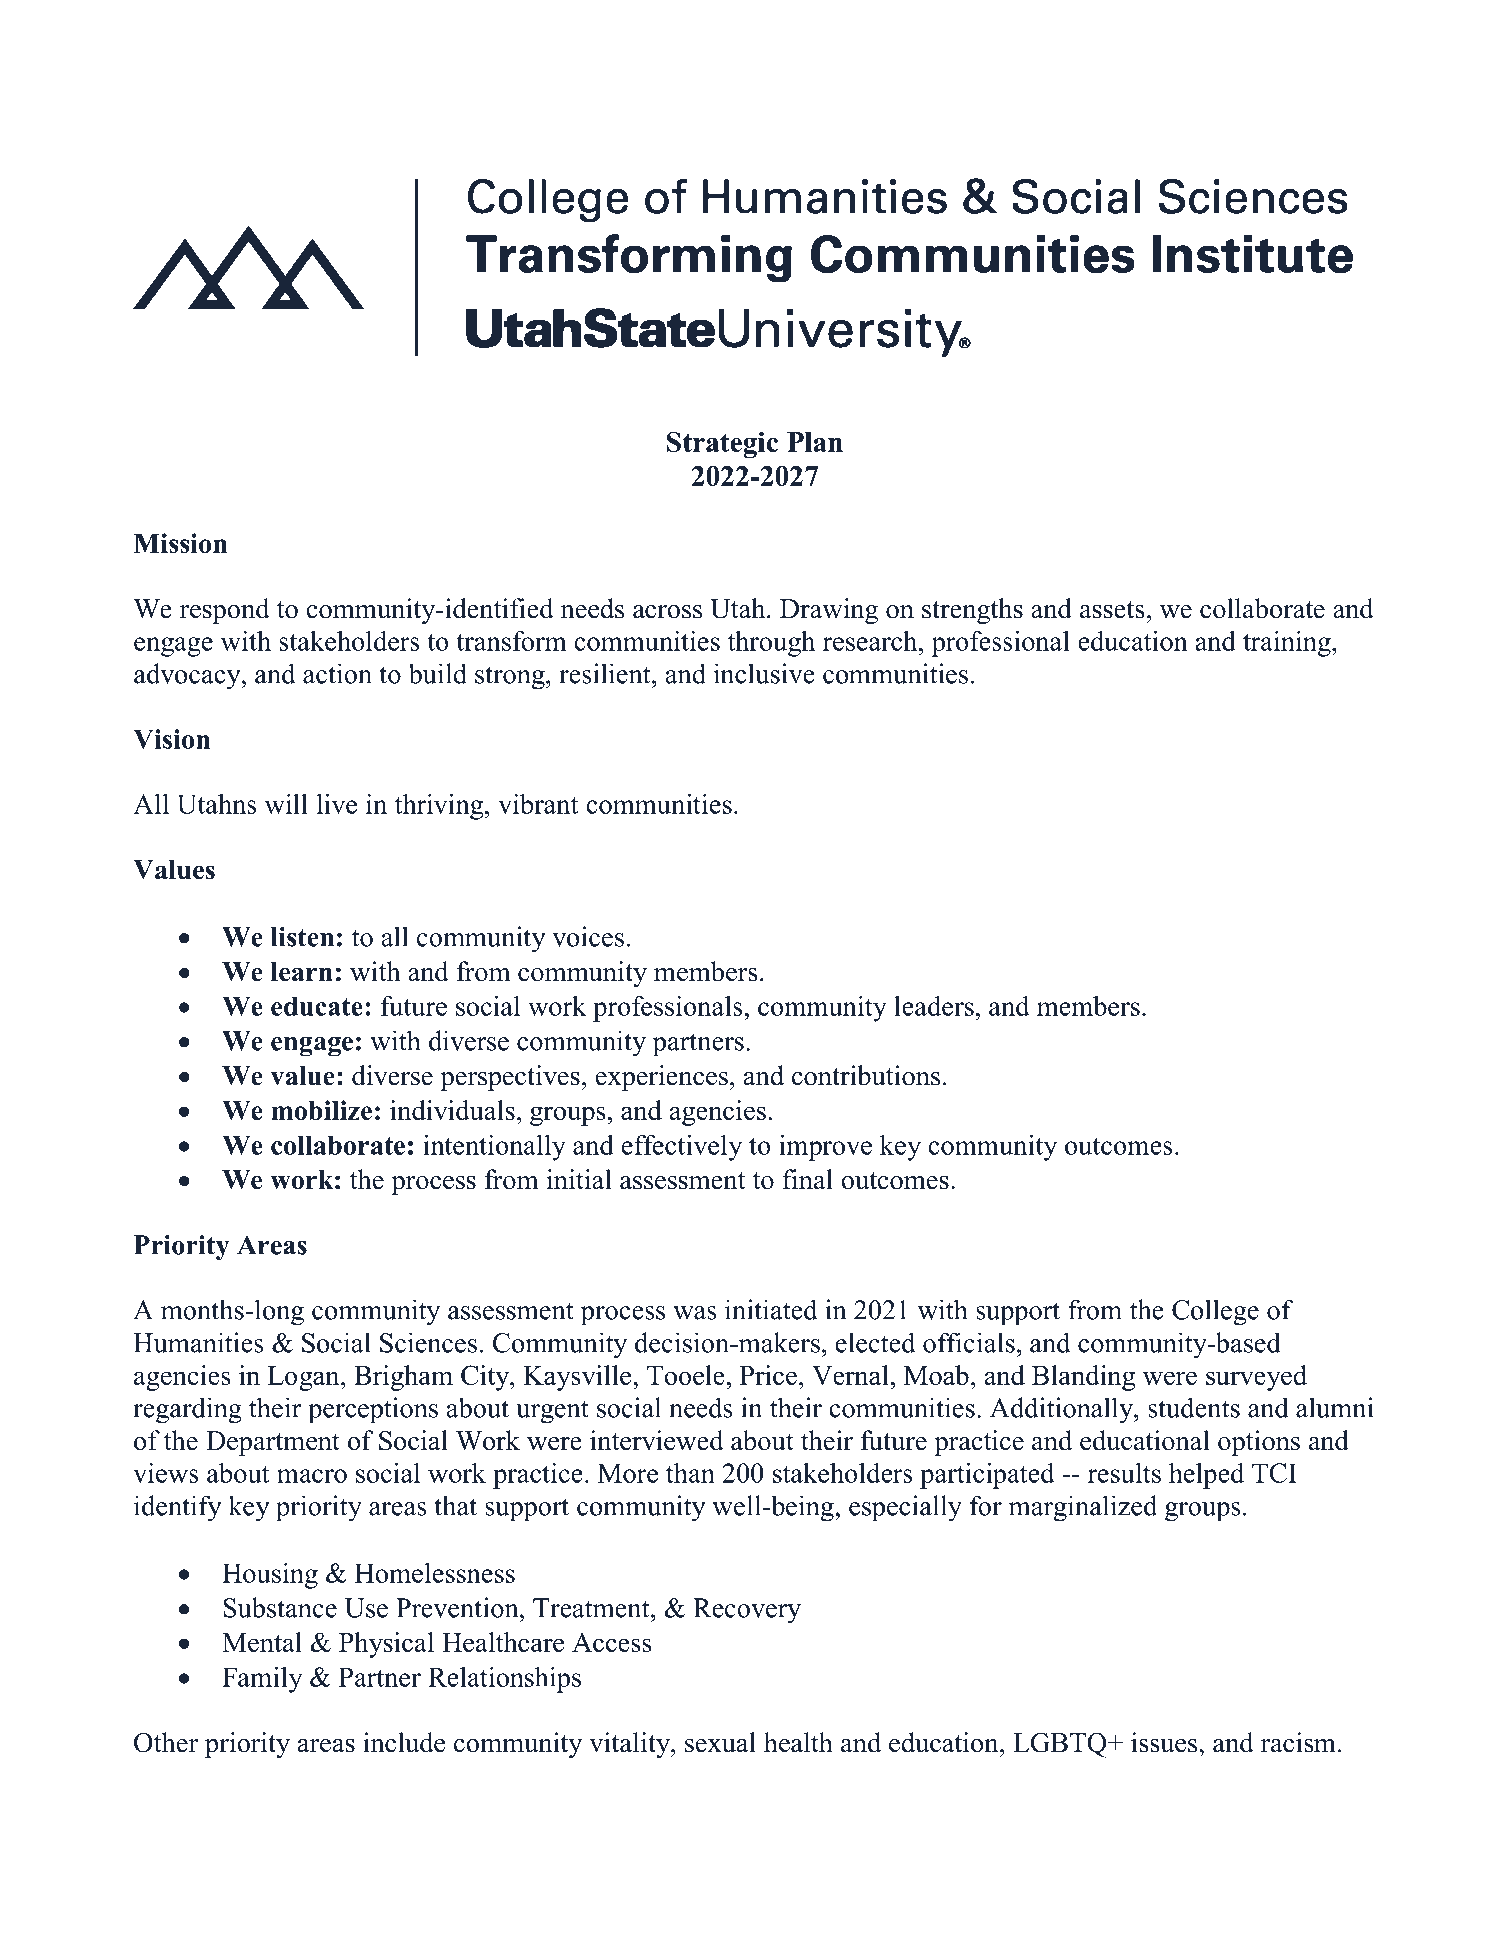  Describe the element at coordinates (180, 543) in the page. I see `Mission` at that location.
